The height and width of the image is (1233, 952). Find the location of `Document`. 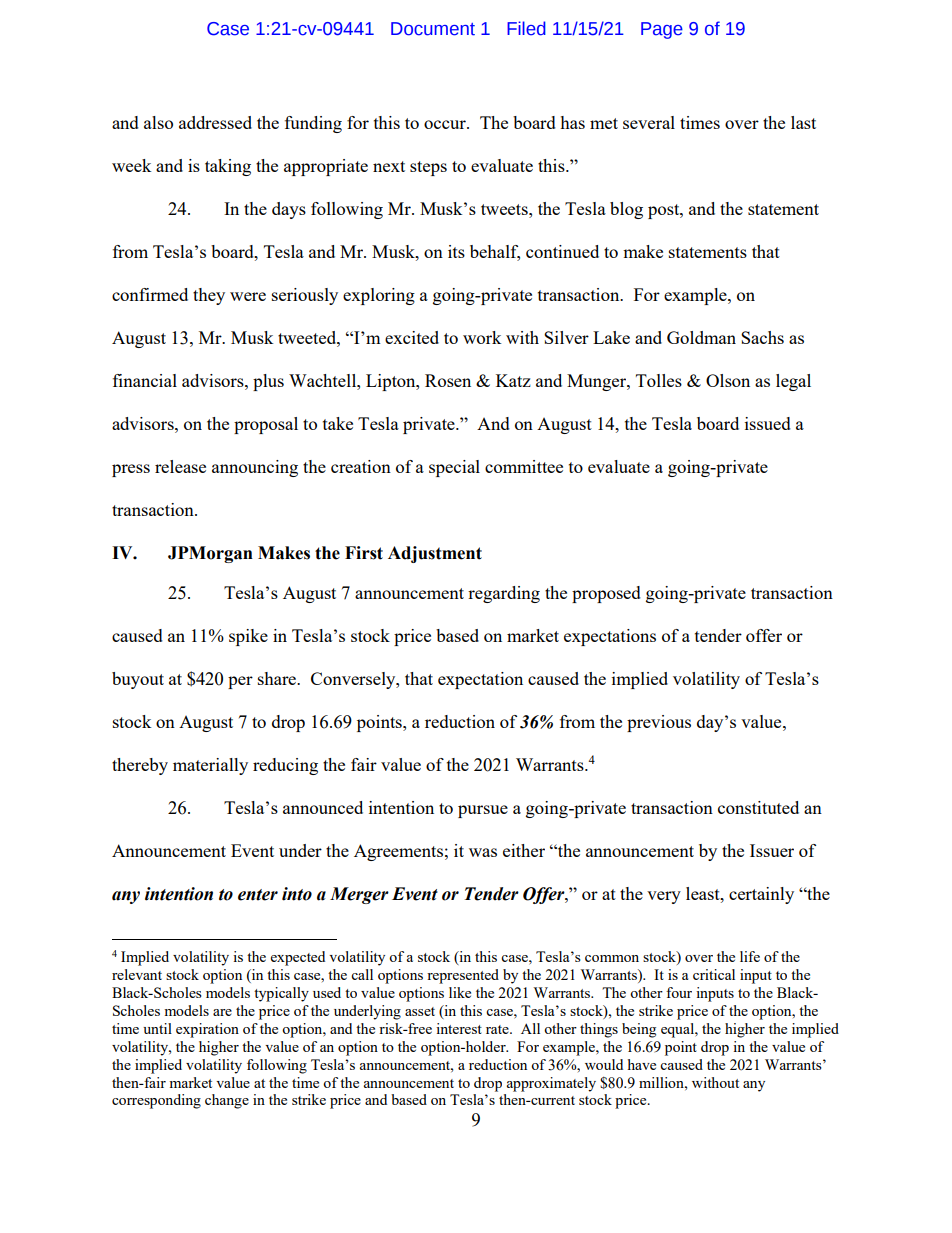

Document is located at coordinates (433, 29).
